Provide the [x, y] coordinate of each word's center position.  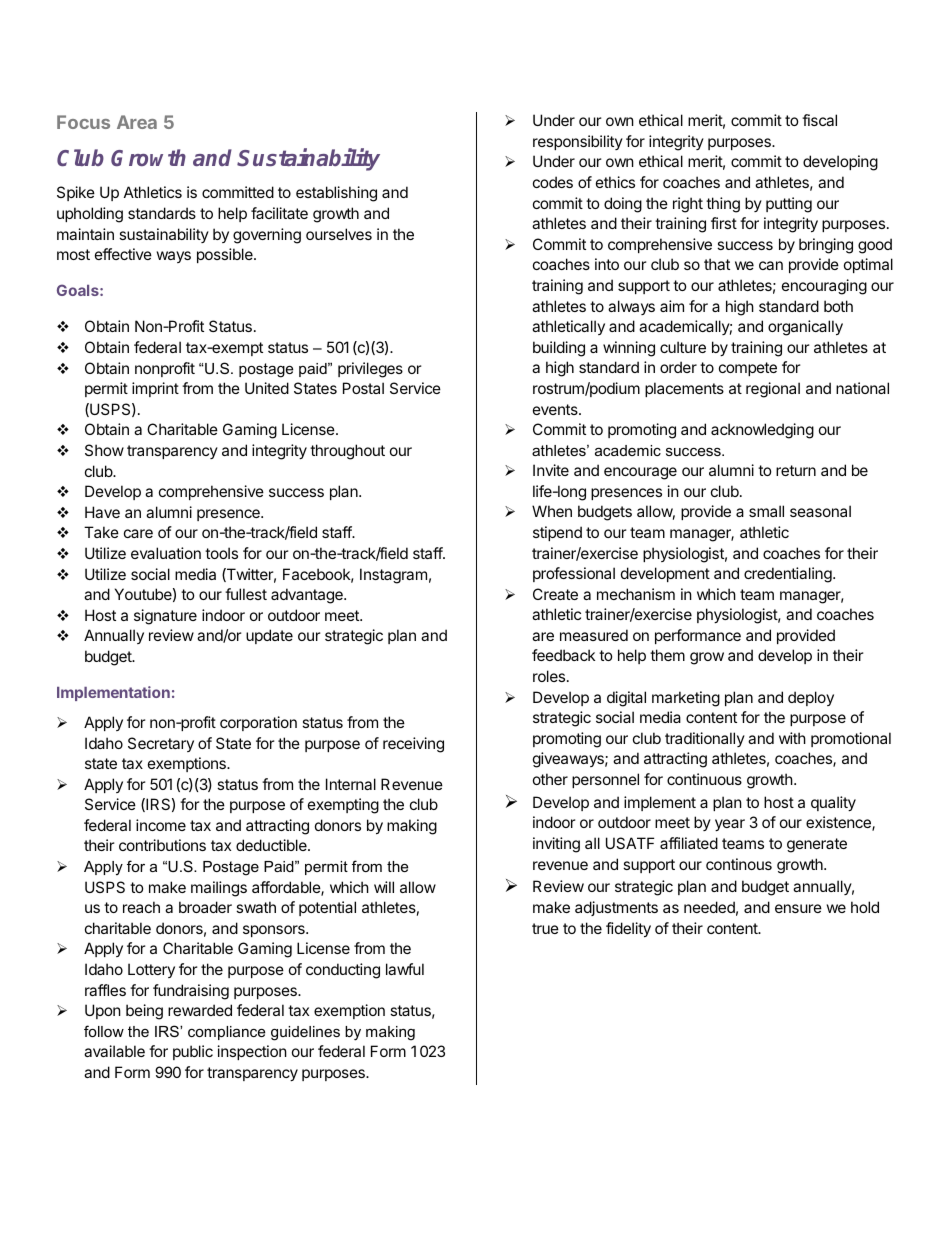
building [559, 349]
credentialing [788, 575]
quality [833, 803]
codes [553, 182]
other [550, 779]
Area [137, 122]
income [161, 825]
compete [748, 369]
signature [165, 617]
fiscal [819, 120]
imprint [155, 389]
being [144, 1012]
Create [555, 594]
